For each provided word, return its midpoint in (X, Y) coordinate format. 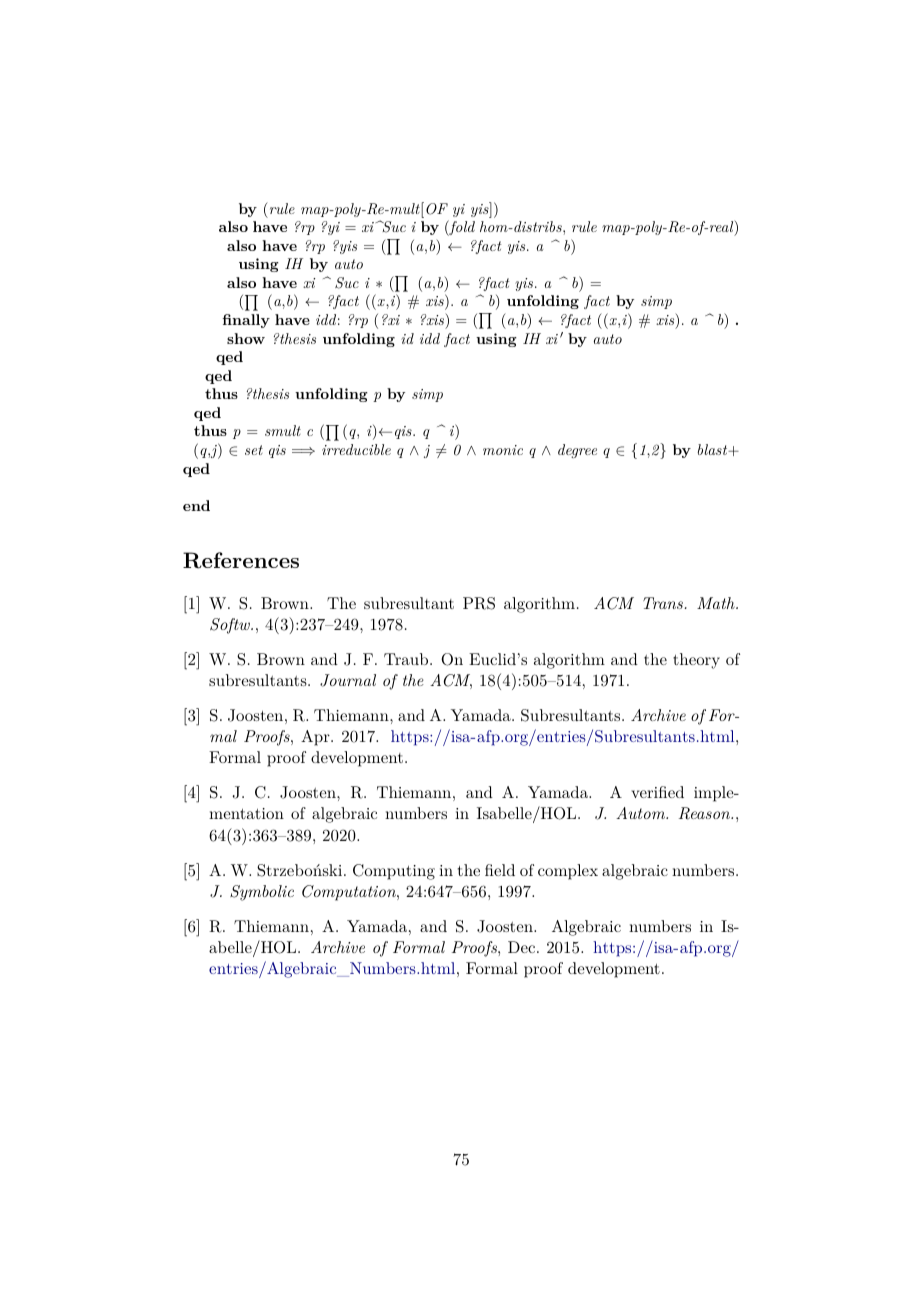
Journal (348, 680)
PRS (479, 603)
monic (503, 450)
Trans (664, 603)
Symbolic (262, 893)
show (246, 338)
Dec (523, 947)
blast (713, 449)
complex (568, 872)
